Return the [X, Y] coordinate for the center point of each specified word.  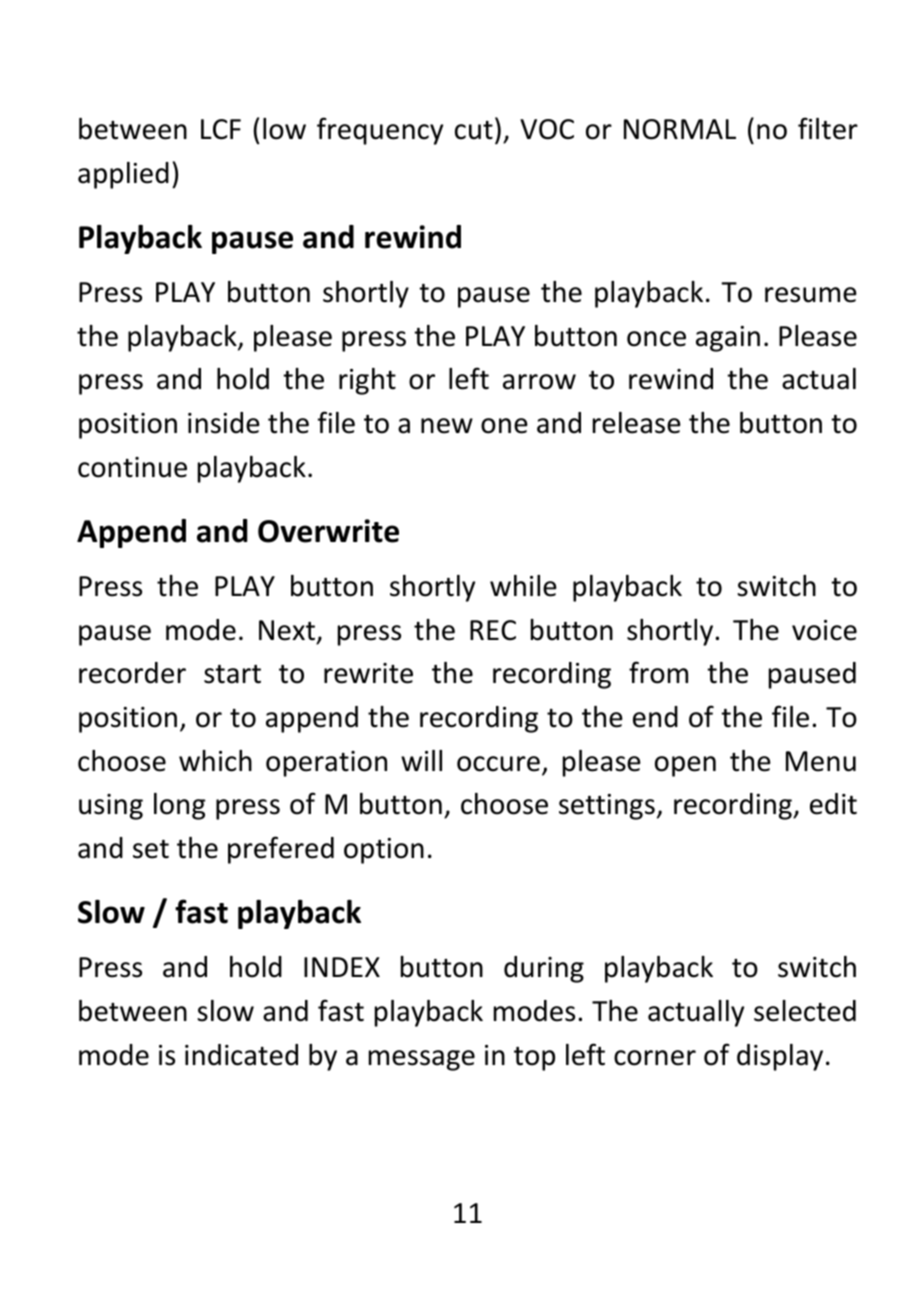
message [422, 1060]
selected [805, 1011]
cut [474, 130]
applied [123, 175]
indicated [241, 1055]
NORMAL [680, 129]
